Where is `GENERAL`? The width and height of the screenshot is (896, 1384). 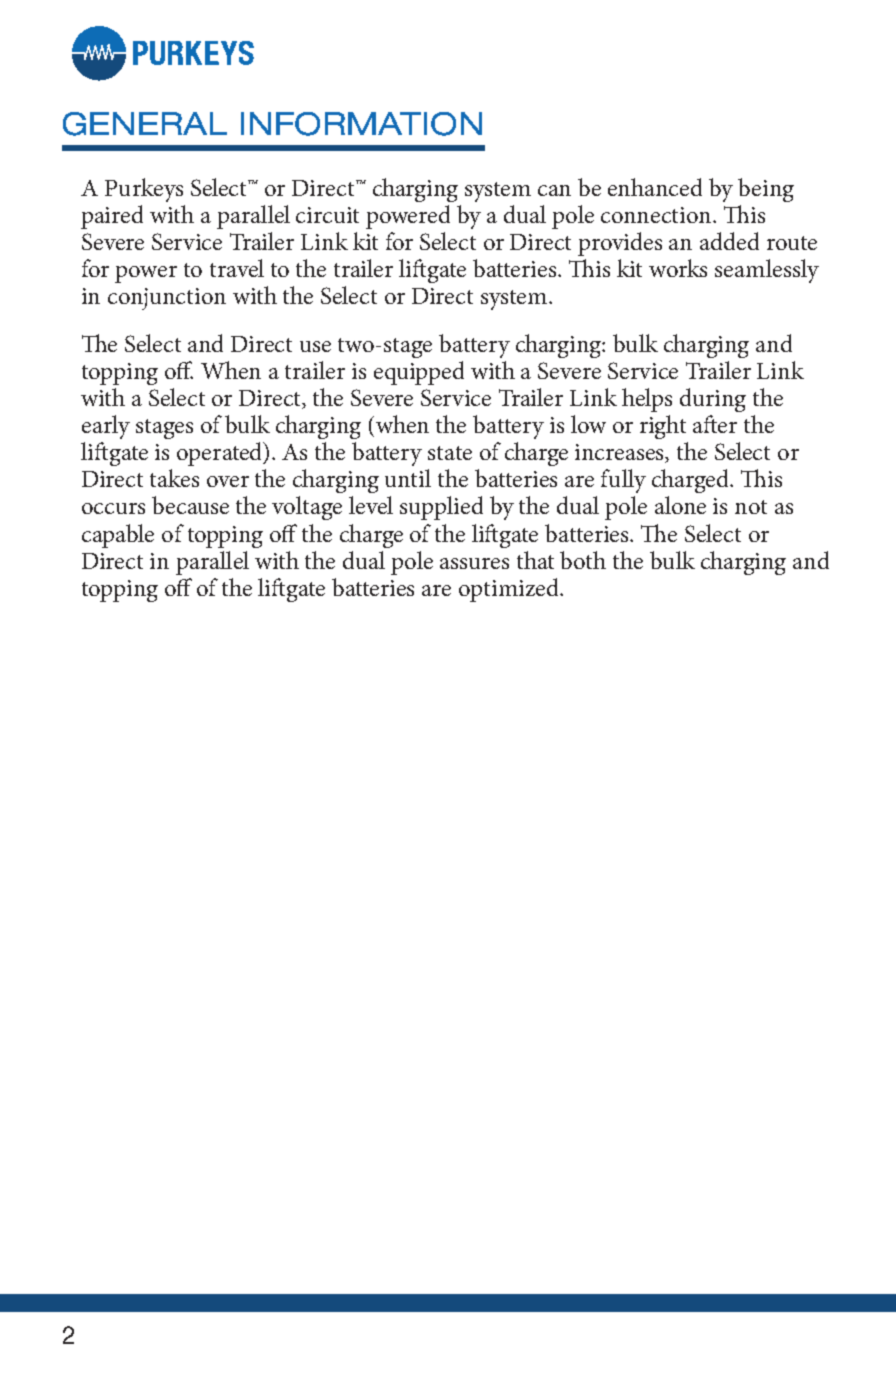 GENERAL is located at coordinates (145, 124).
